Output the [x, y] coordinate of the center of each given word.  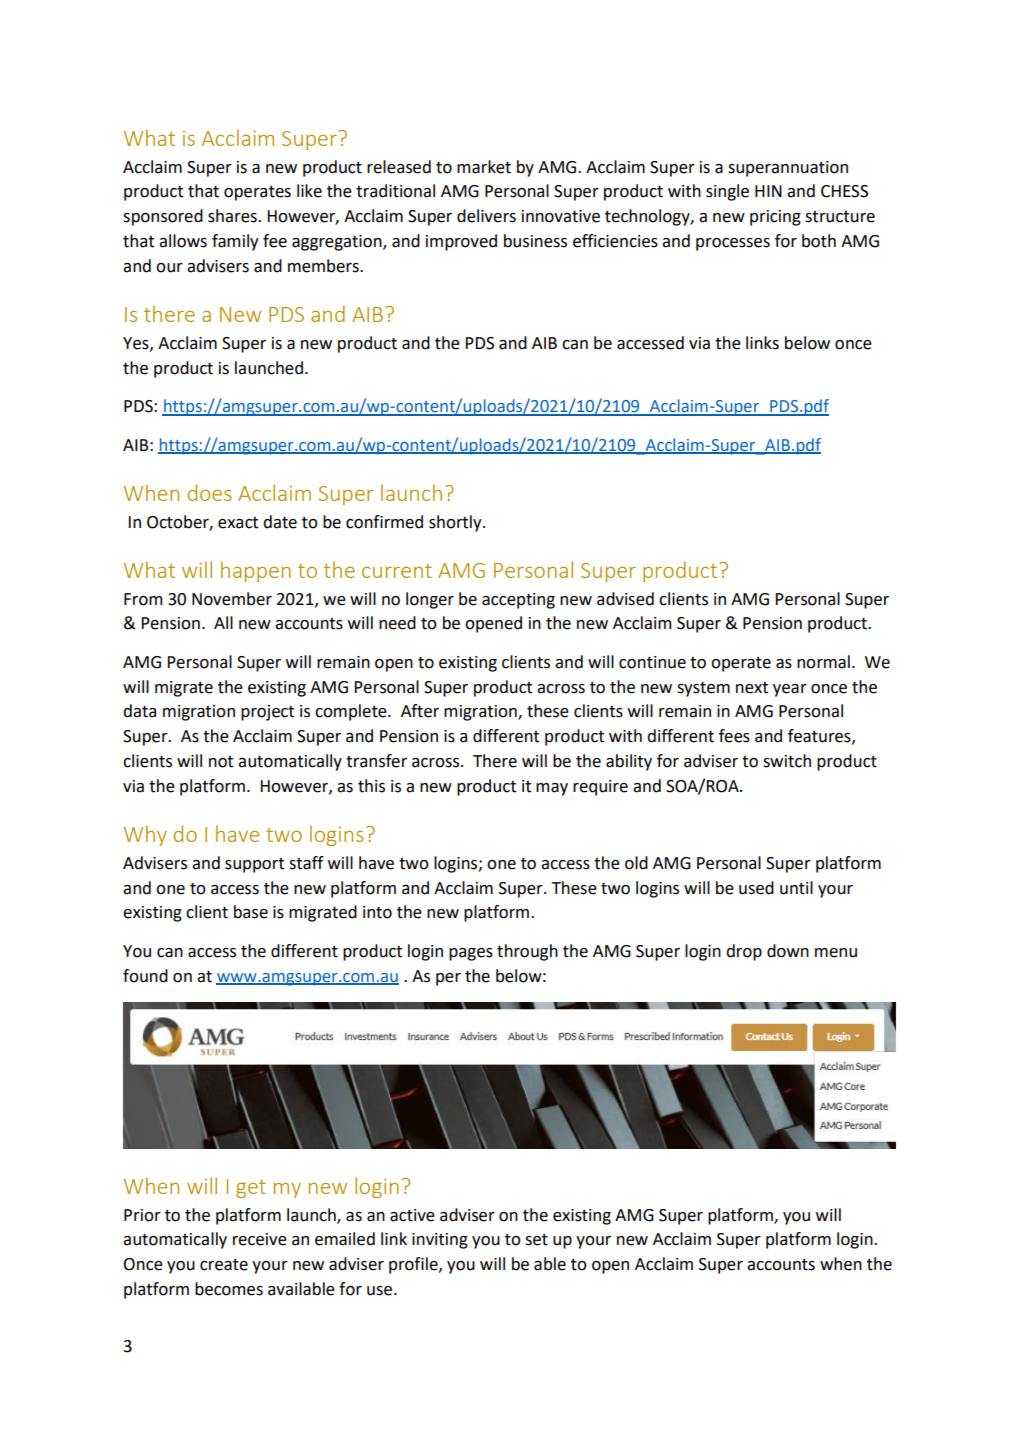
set [536, 1240]
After [420, 711]
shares [233, 216]
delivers [486, 216]
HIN [768, 191]
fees [734, 736]
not [221, 762]
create [224, 1265]
